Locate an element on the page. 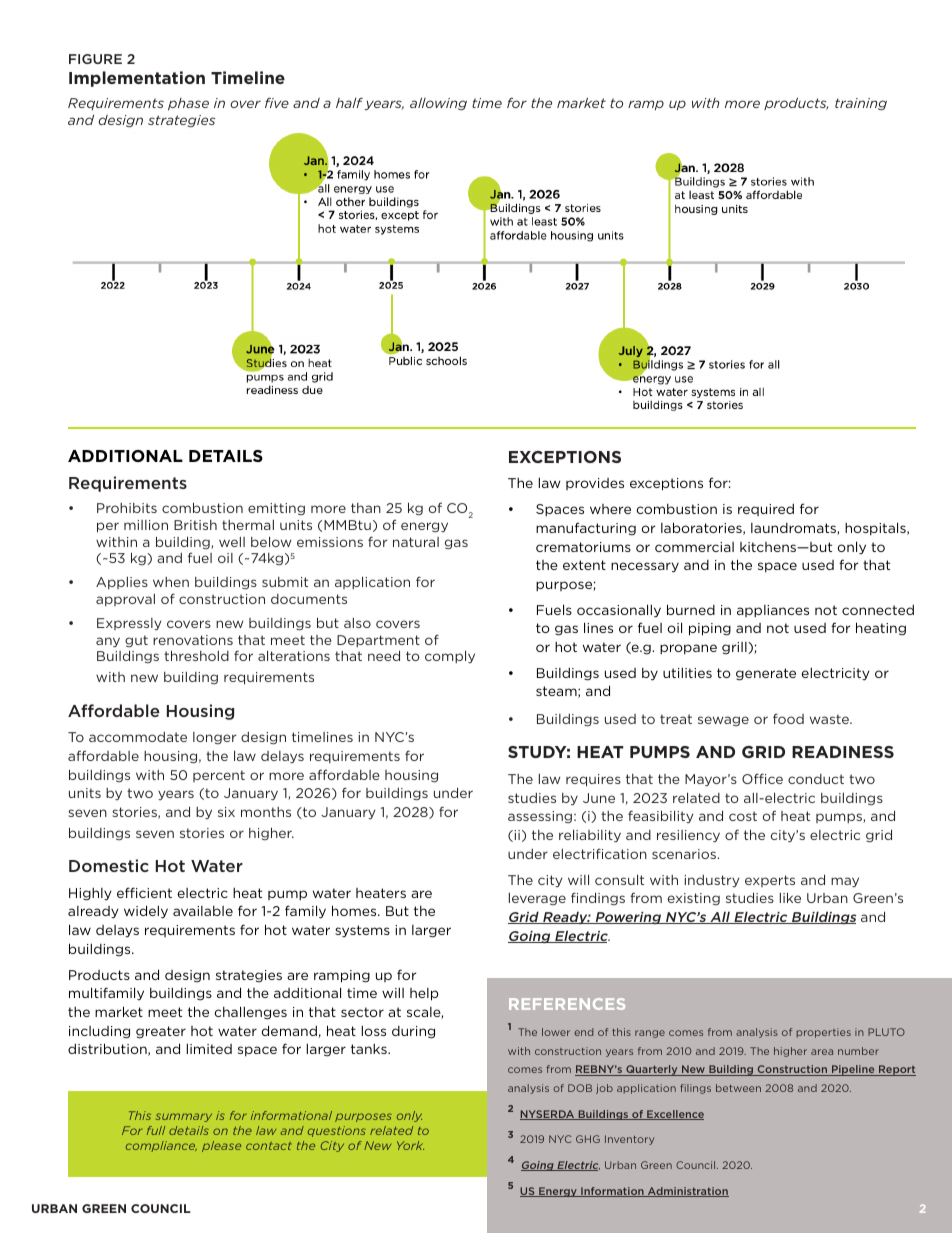 This page has width=952, height=1233. compliance is located at coordinates (161, 1146).
